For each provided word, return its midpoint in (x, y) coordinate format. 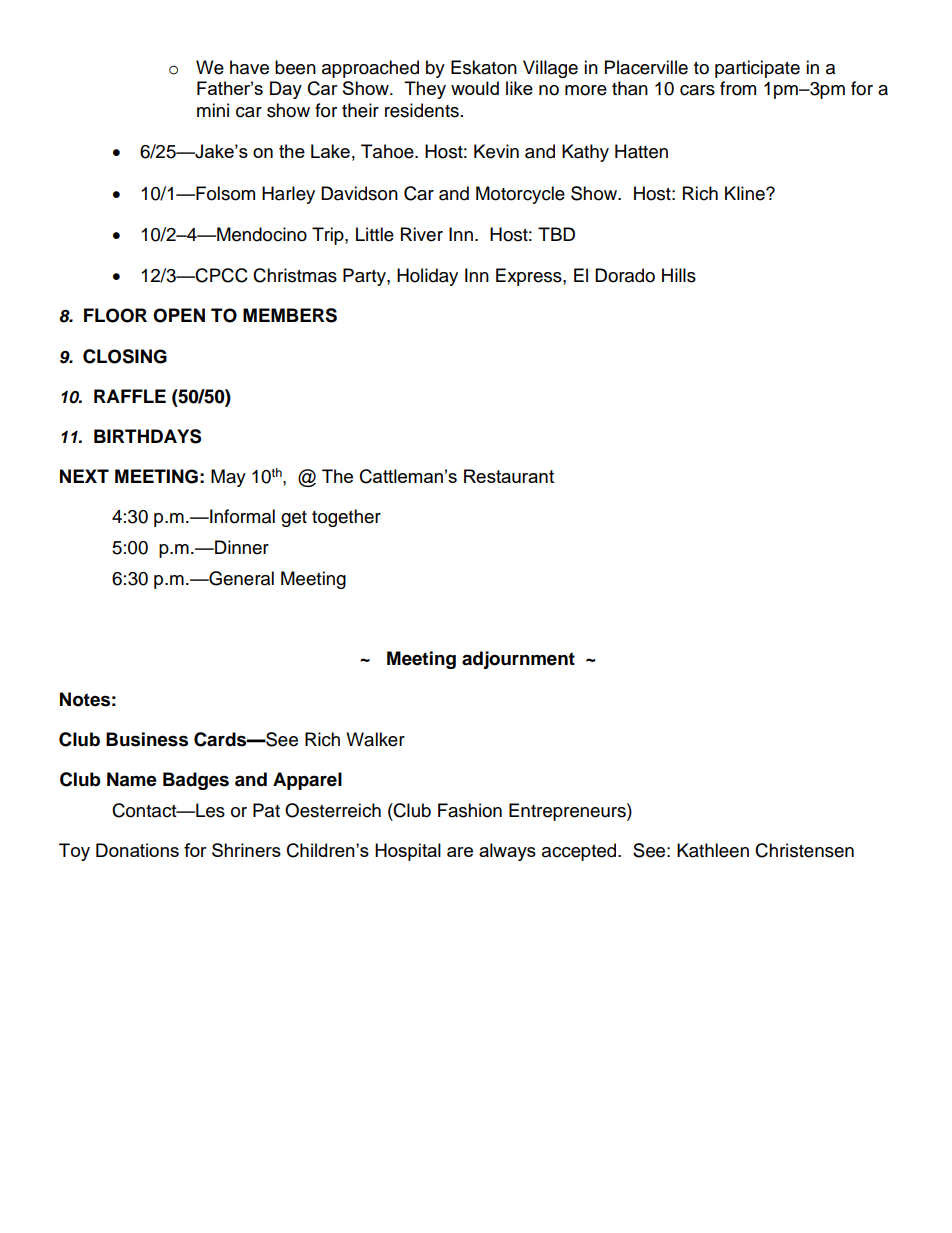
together (346, 518)
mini (213, 110)
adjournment (518, 660)
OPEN (179, 315)
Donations (137, 850)
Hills (679, 275)
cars (697, 90)
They (425, 90)
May (228, 478)
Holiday (427, 277)
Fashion (470, 810)
